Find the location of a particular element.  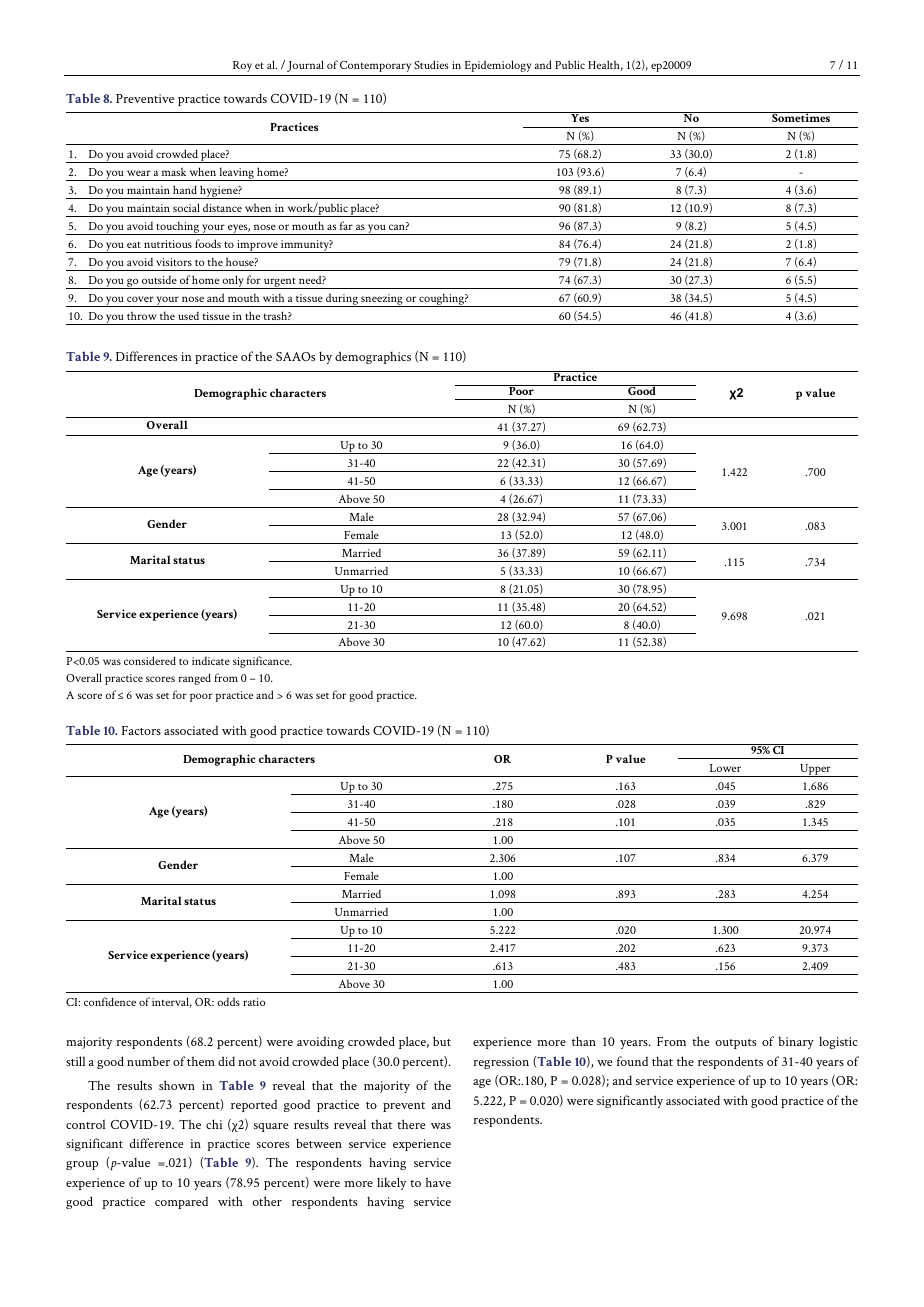

during is located at coordinates (342, 300).
